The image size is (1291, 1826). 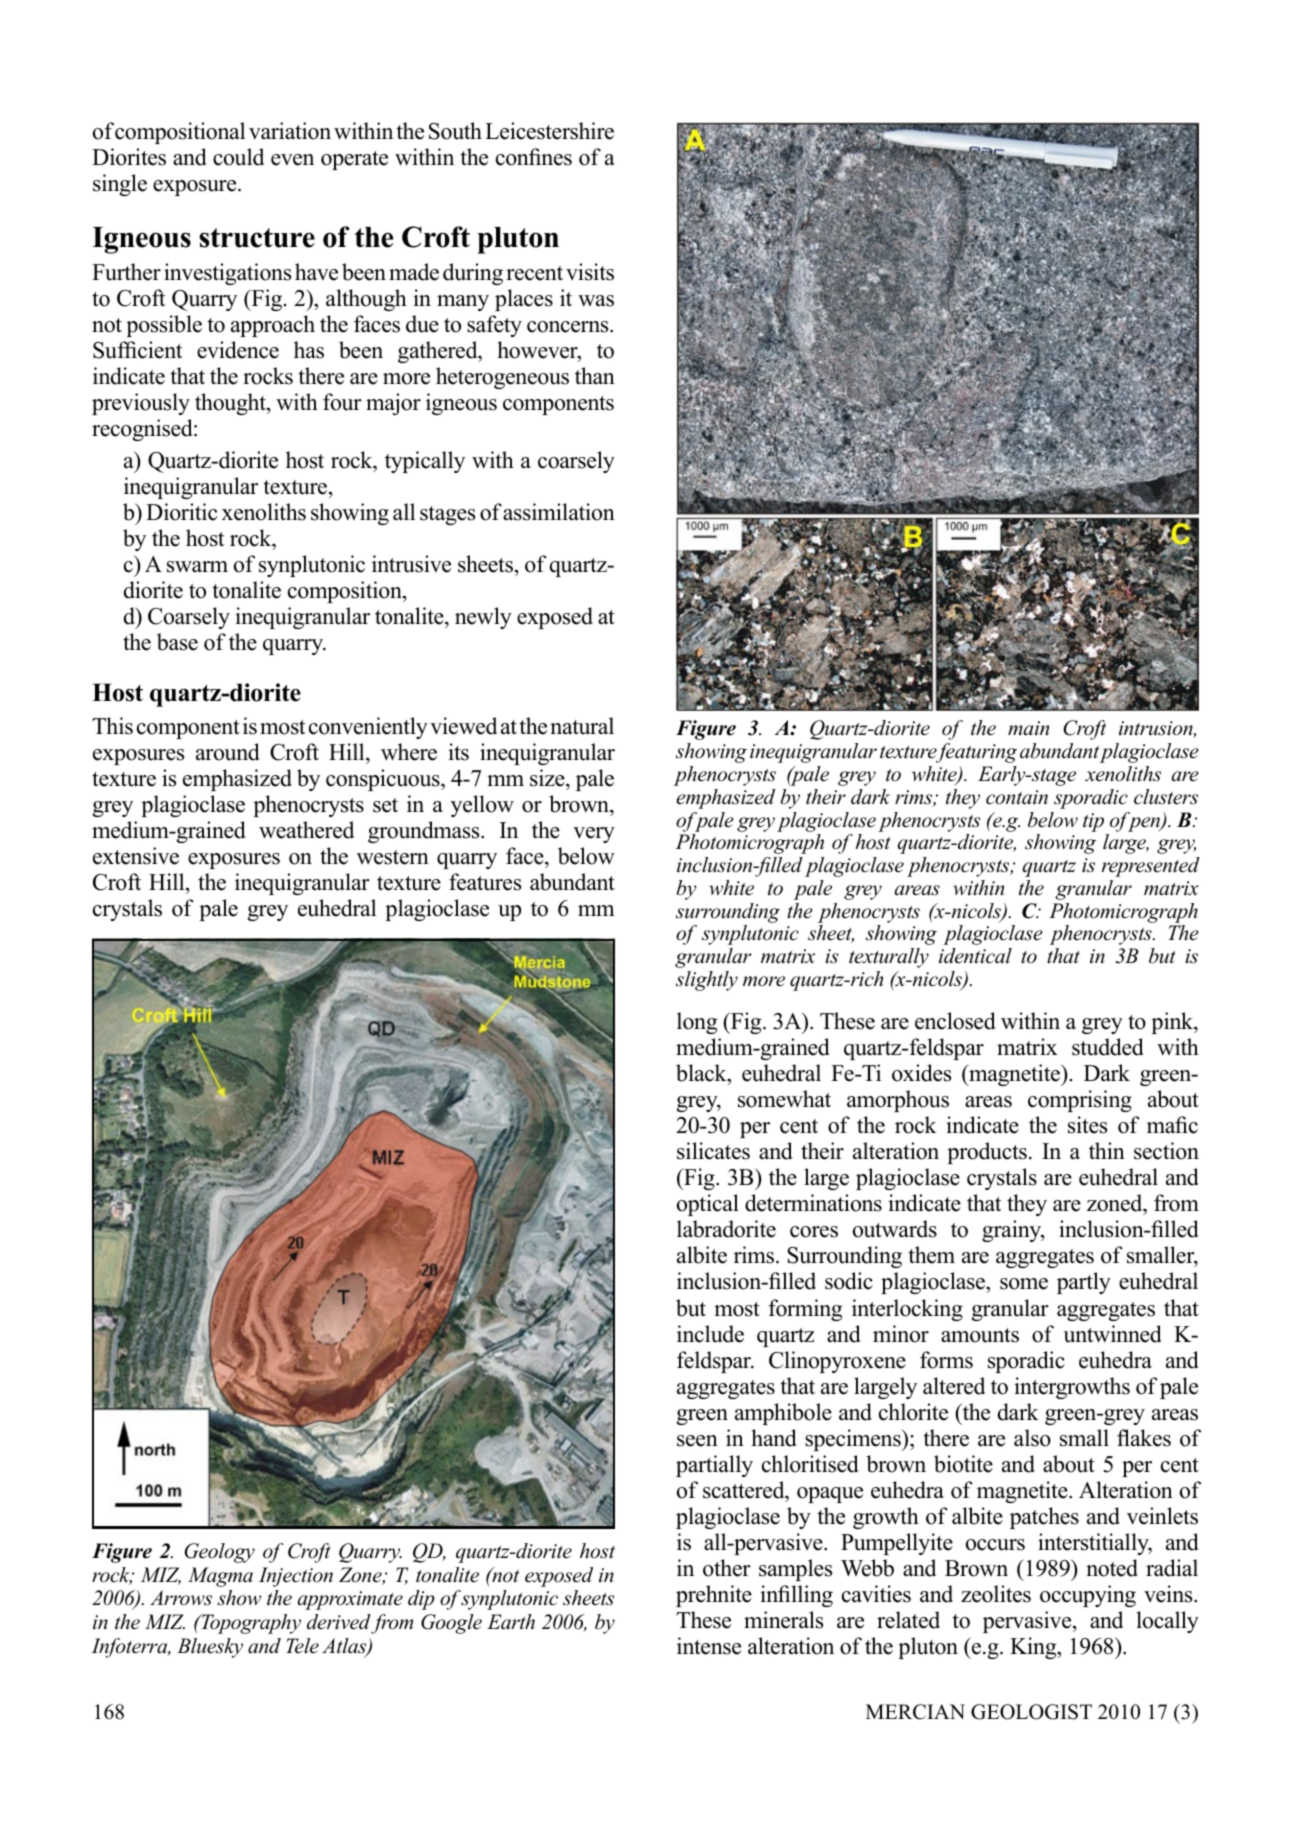 I want to click on was, so click(x=596, y=301).
